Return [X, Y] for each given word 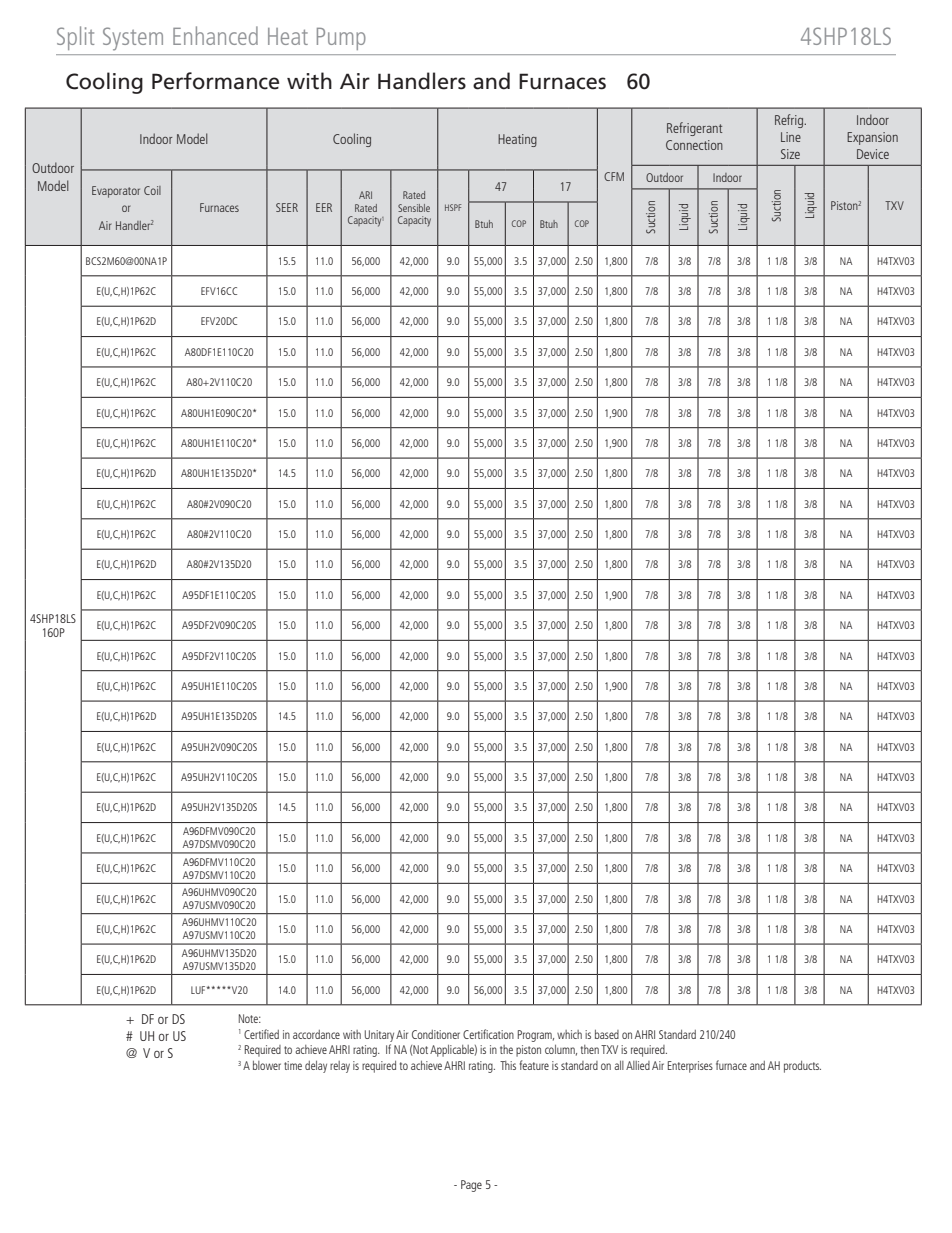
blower [267, 1065]
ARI [365, 195]
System [133, 39]
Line [791, 137]
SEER [287, 207]
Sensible [414, 208]
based [607, 1034]
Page [471, 1186]
